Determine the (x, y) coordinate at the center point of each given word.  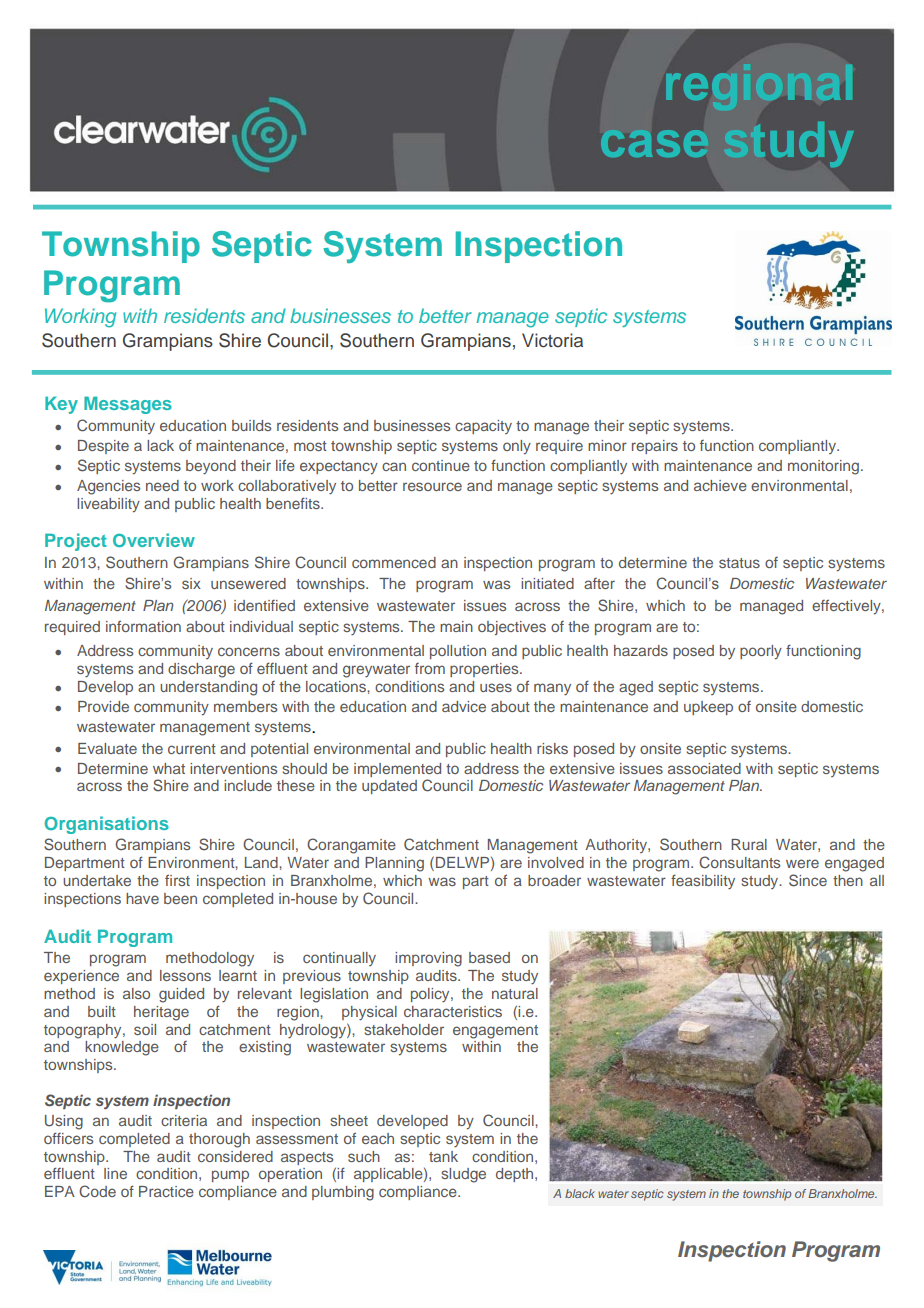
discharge (201, 670)
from (430, 668)
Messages (128, 405)
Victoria (552, 340)
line (115, 1173)
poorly (761, 652)
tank (443, 1156)
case (654, 143)
